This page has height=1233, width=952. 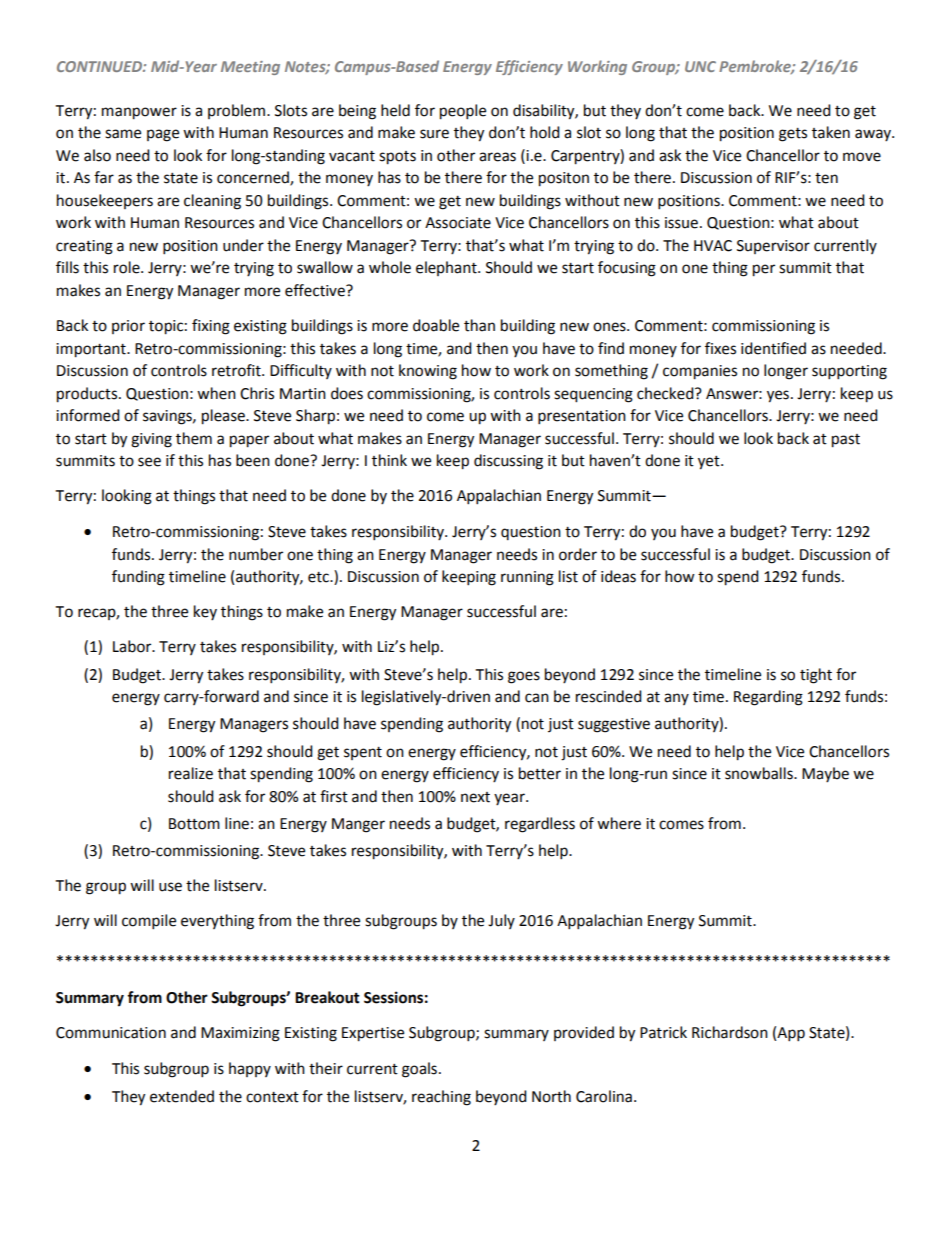 I want to click on discussing, so click(x=508, y=462).
